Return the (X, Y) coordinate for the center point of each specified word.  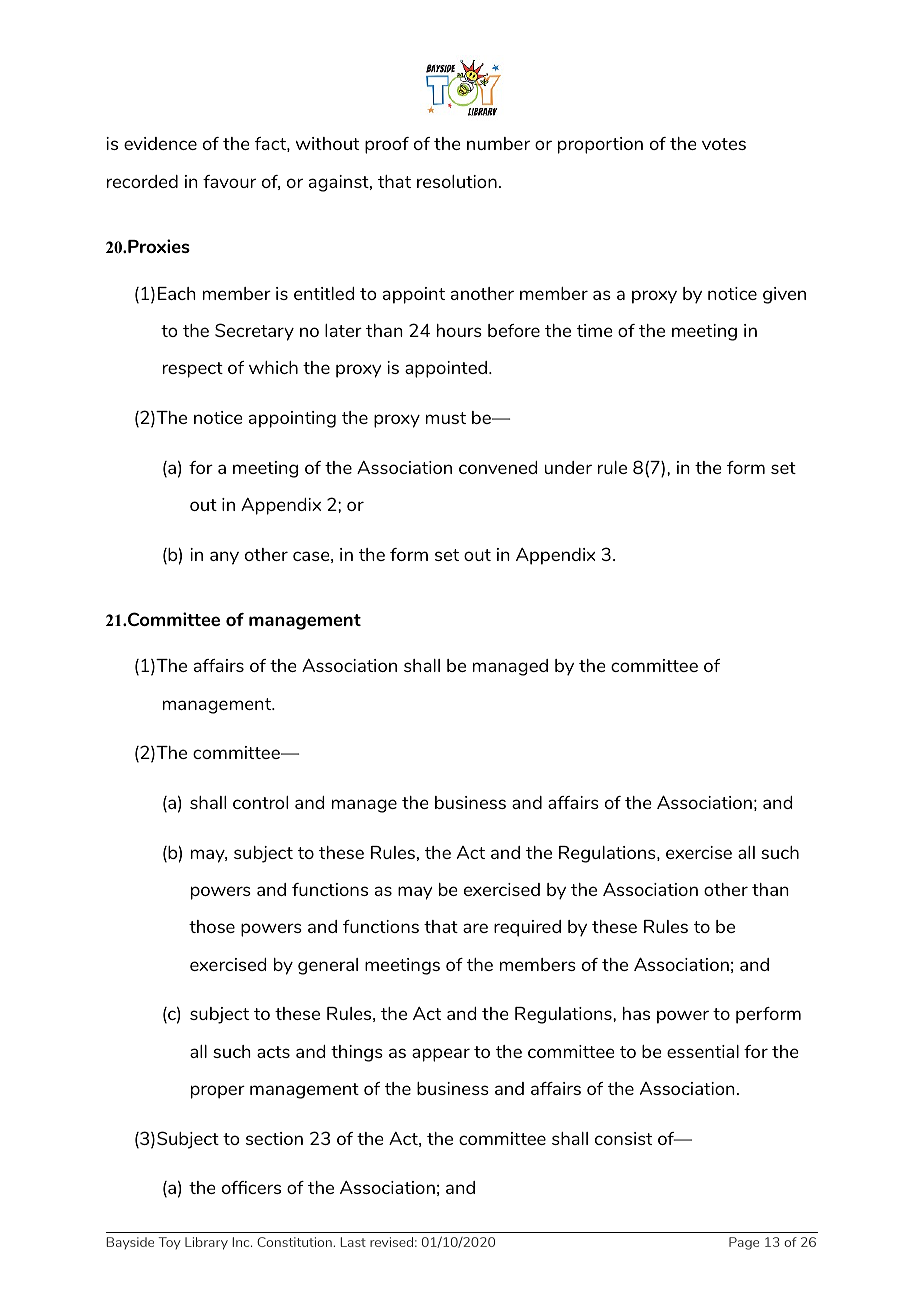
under (568, 467)
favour (229, 181)
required (527, 928)
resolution (457, 181)
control (260, 802)
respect (193, 370)
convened (498, 467)
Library (206, 1243)
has (636, 1013)
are (475, 928)
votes (724, 144)
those (212, 926)
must (446, 418)
